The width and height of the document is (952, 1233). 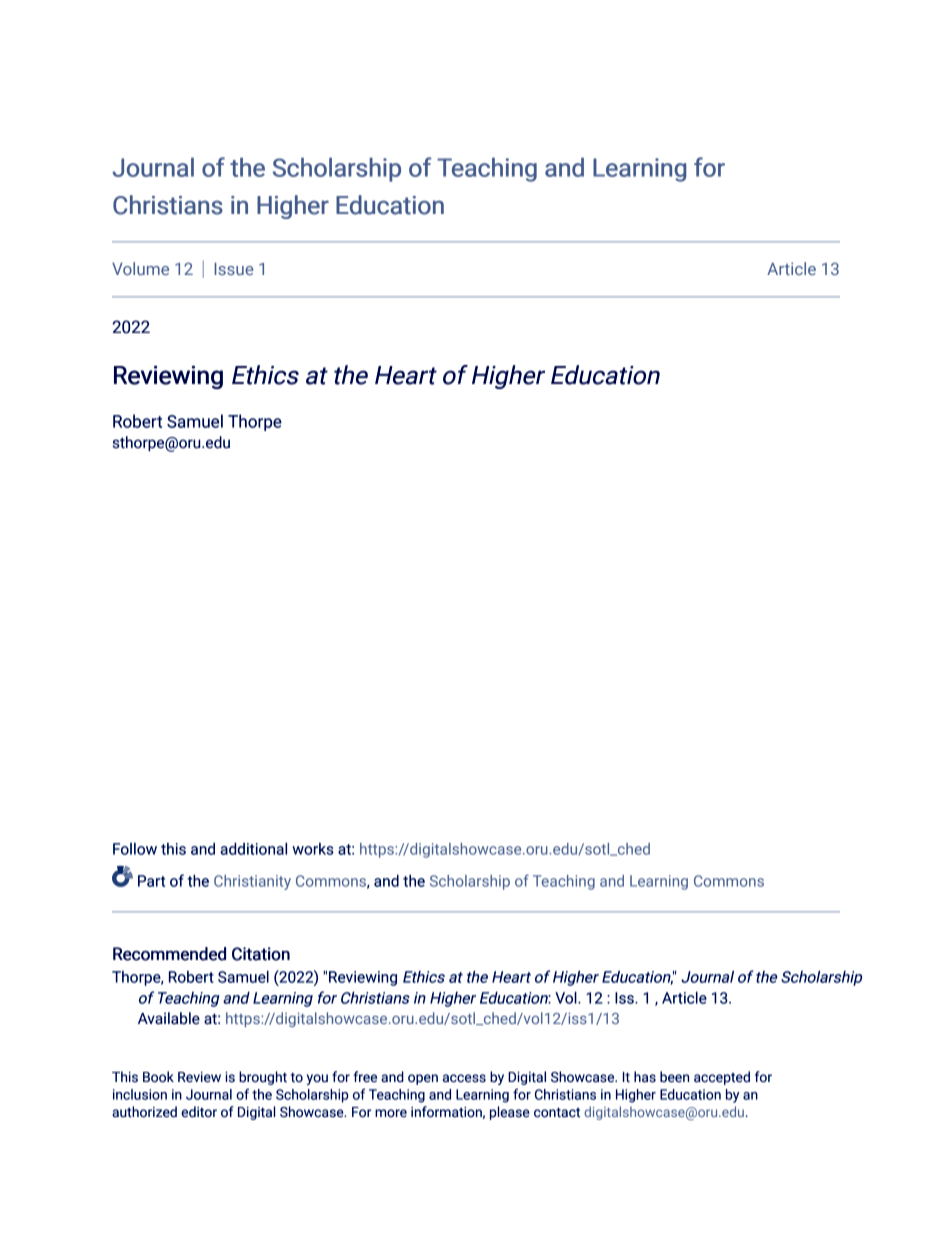 I want to click on open, so click(x=423, y=1079).
